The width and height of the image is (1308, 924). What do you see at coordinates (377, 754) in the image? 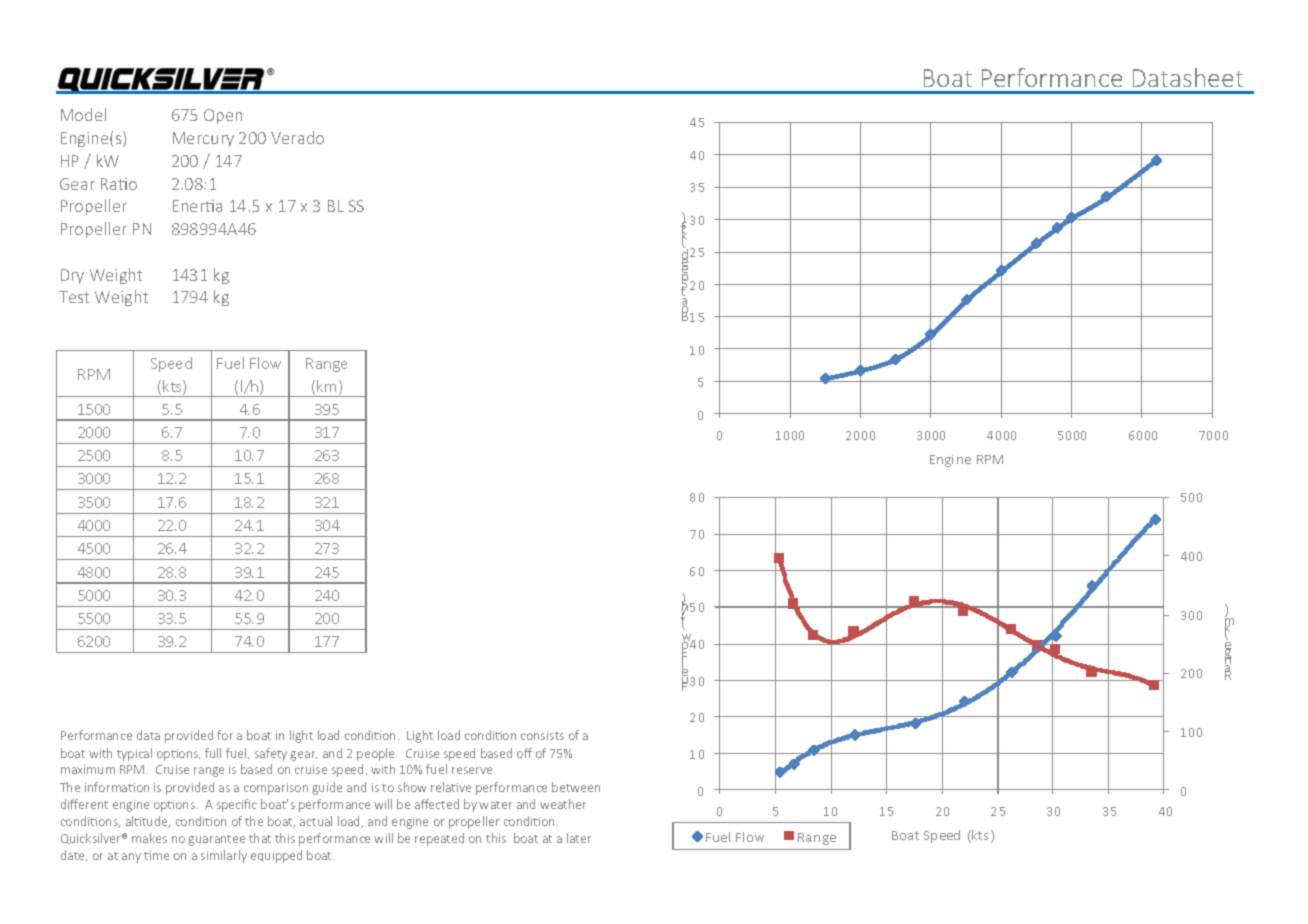
I see `people` at bounding box center [377, 754].
